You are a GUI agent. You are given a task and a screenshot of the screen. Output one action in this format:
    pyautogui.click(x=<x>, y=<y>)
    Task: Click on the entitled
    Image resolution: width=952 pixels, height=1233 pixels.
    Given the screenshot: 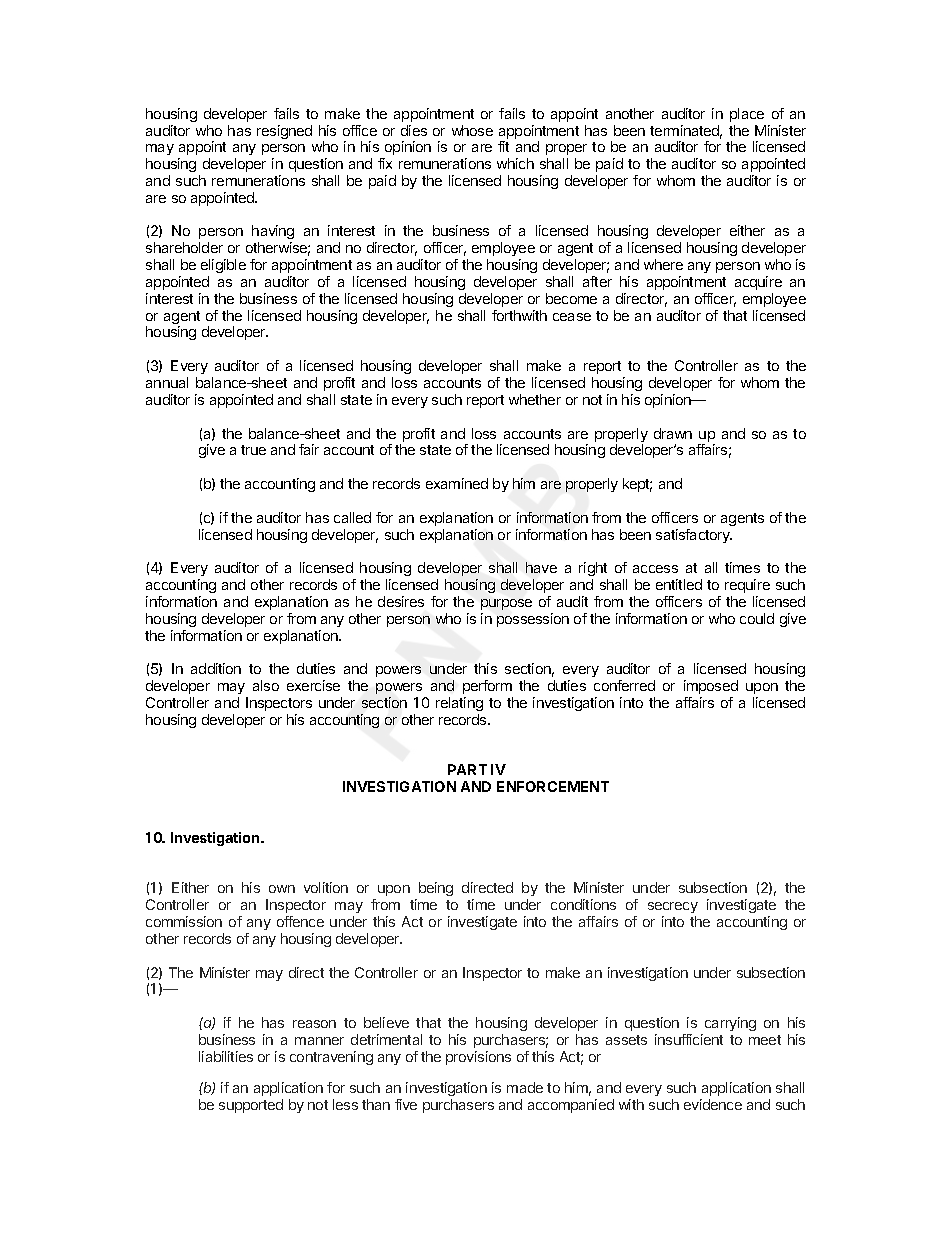 What is the action you would take?
    pyautogui.click(x=679, y=584)
